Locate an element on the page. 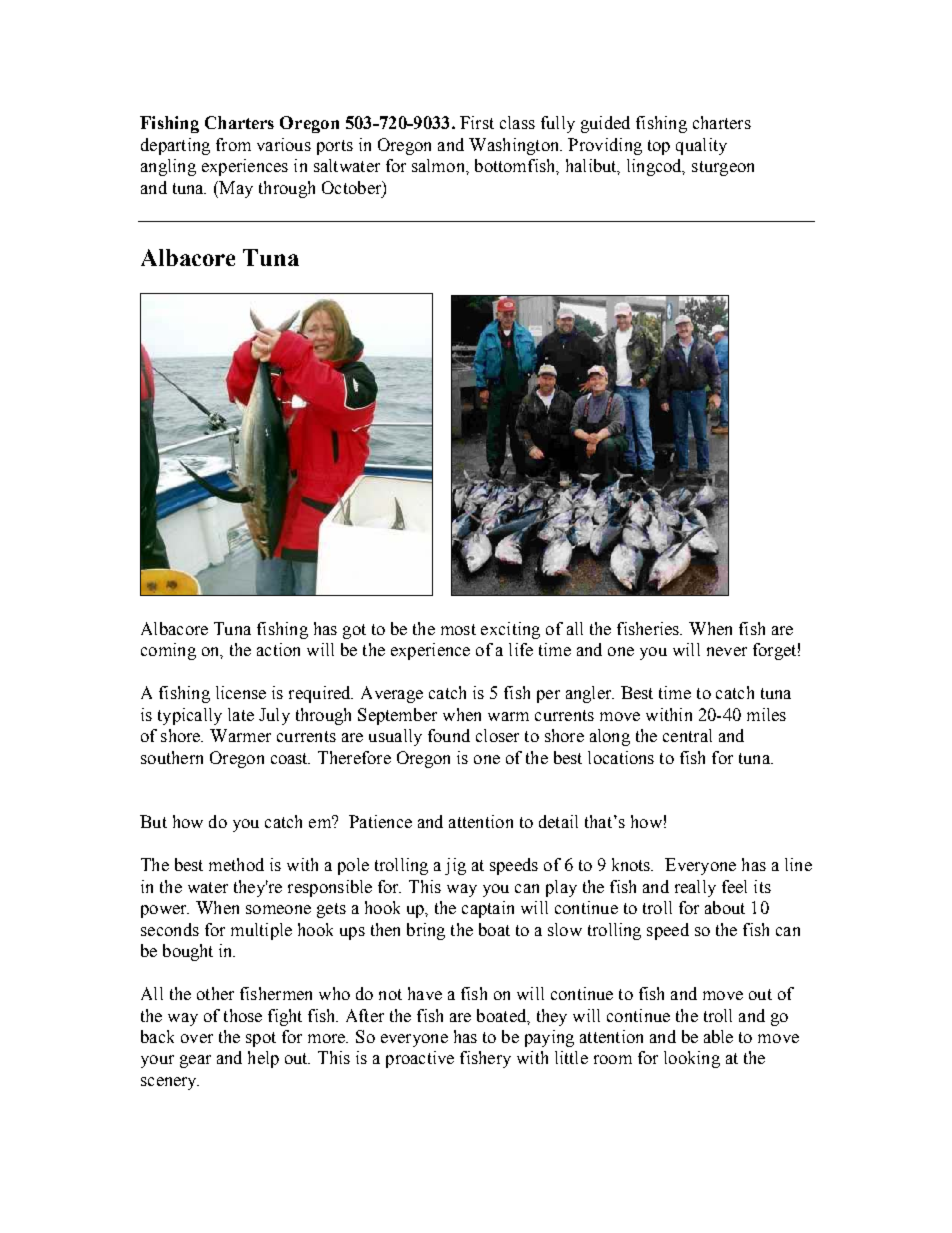 This page has width=952, height=1233. from is located at coordinates (233, 144).
